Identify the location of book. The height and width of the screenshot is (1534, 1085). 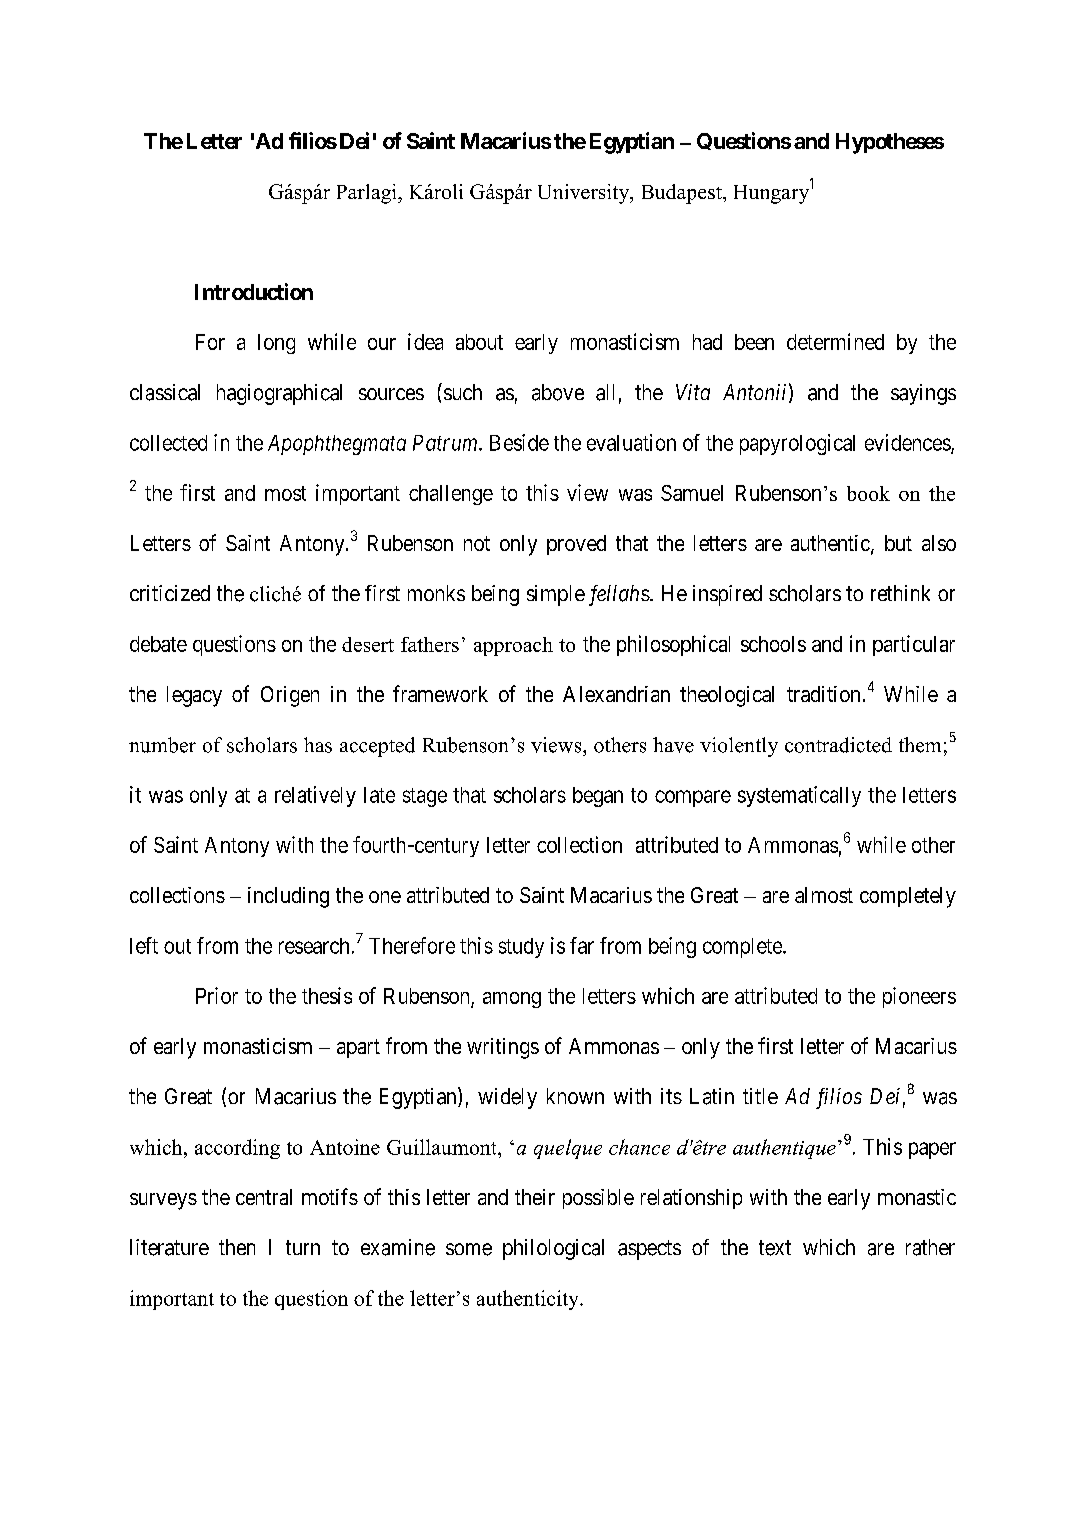
(868, 493).
